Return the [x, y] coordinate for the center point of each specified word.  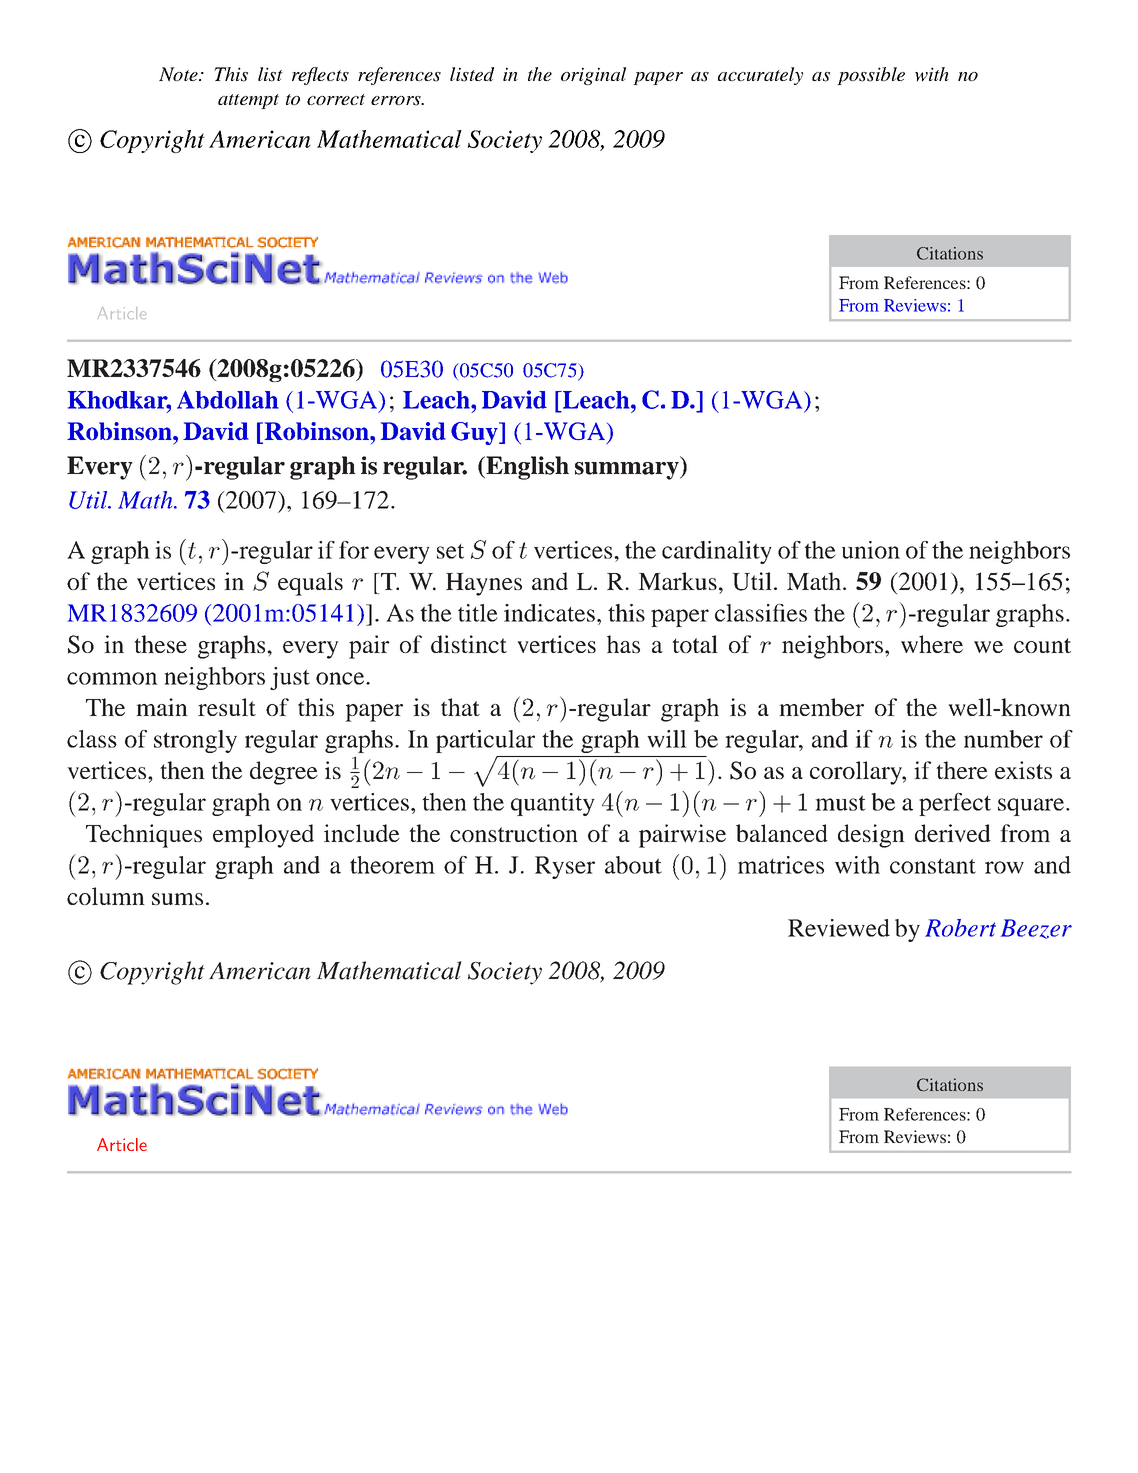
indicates [549, 613]
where [932, 644]
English [526, 468]
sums [177, 899]
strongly [195, 741]
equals [310, 584]
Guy [475, 433]
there [962, 770]
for [354, 550]
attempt [248, 101]
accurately [760, 76]
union [871, 550]
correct [336, 99]
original [593, 76]
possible [871, 76]
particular [485, 741]
